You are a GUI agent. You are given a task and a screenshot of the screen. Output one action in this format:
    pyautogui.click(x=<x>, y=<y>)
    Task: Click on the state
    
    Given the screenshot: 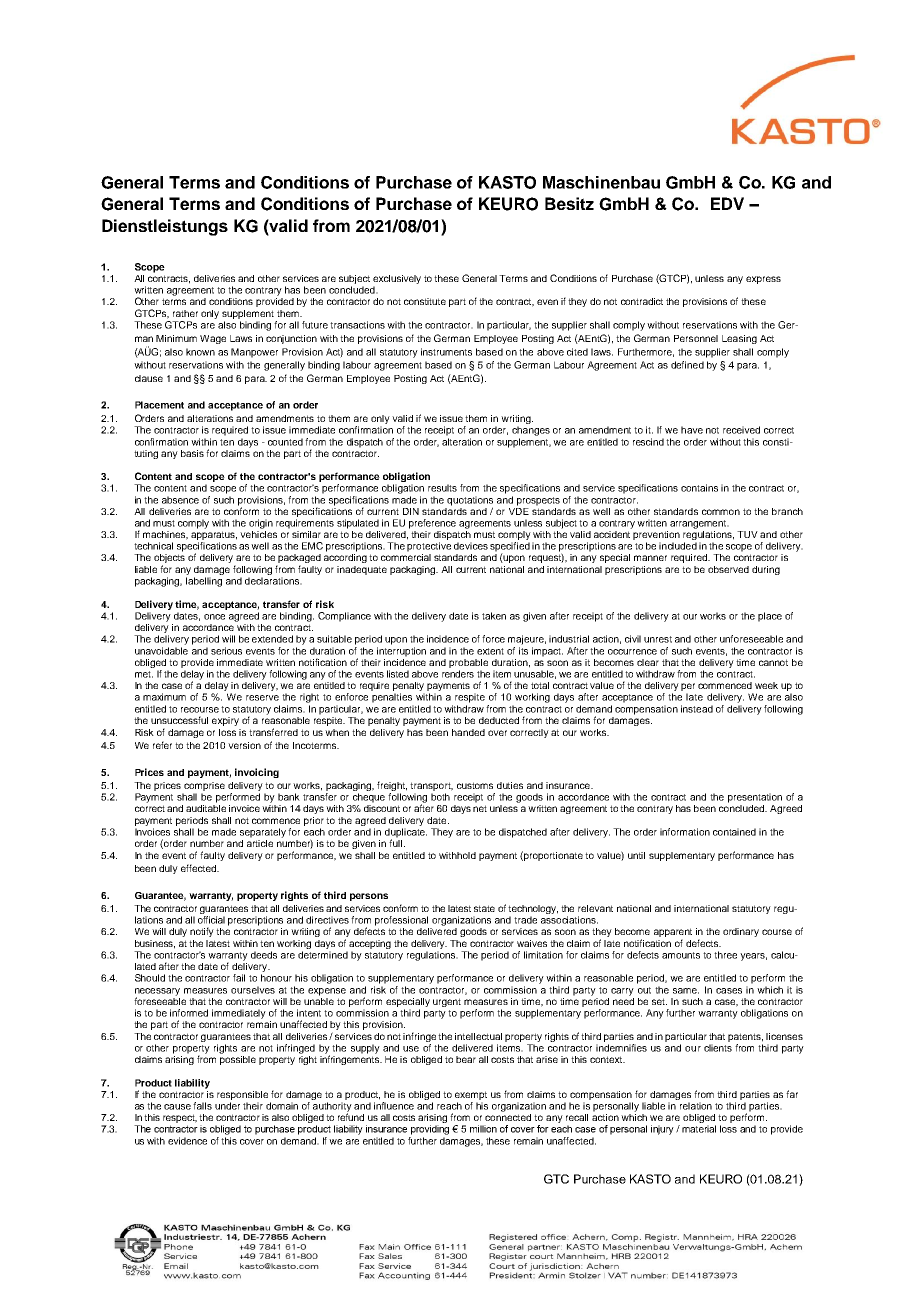 What is the action you would take?
    pyautogui.click(x=484, y=908)
